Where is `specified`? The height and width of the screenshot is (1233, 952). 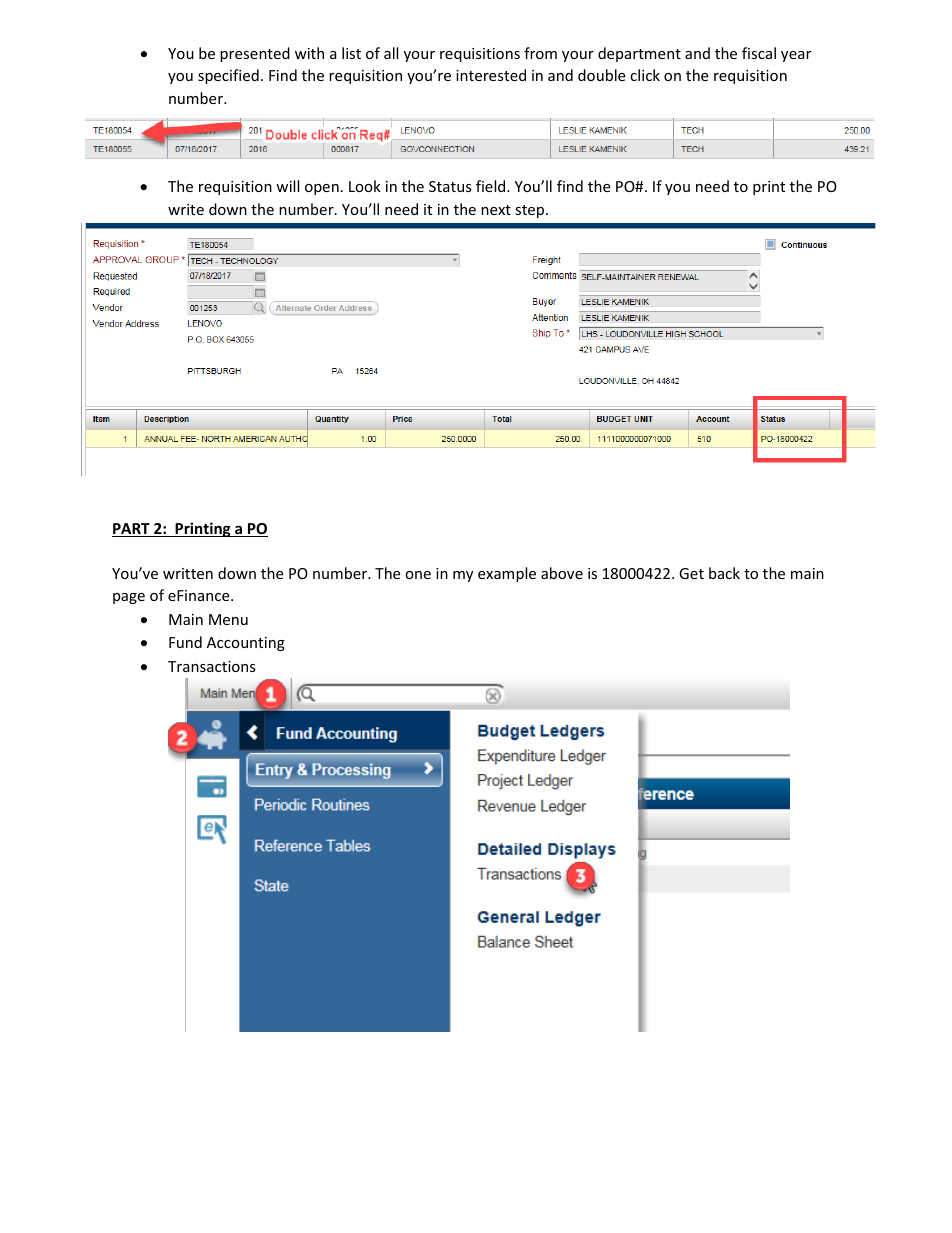
specified is located at coordinates (228, 76).
